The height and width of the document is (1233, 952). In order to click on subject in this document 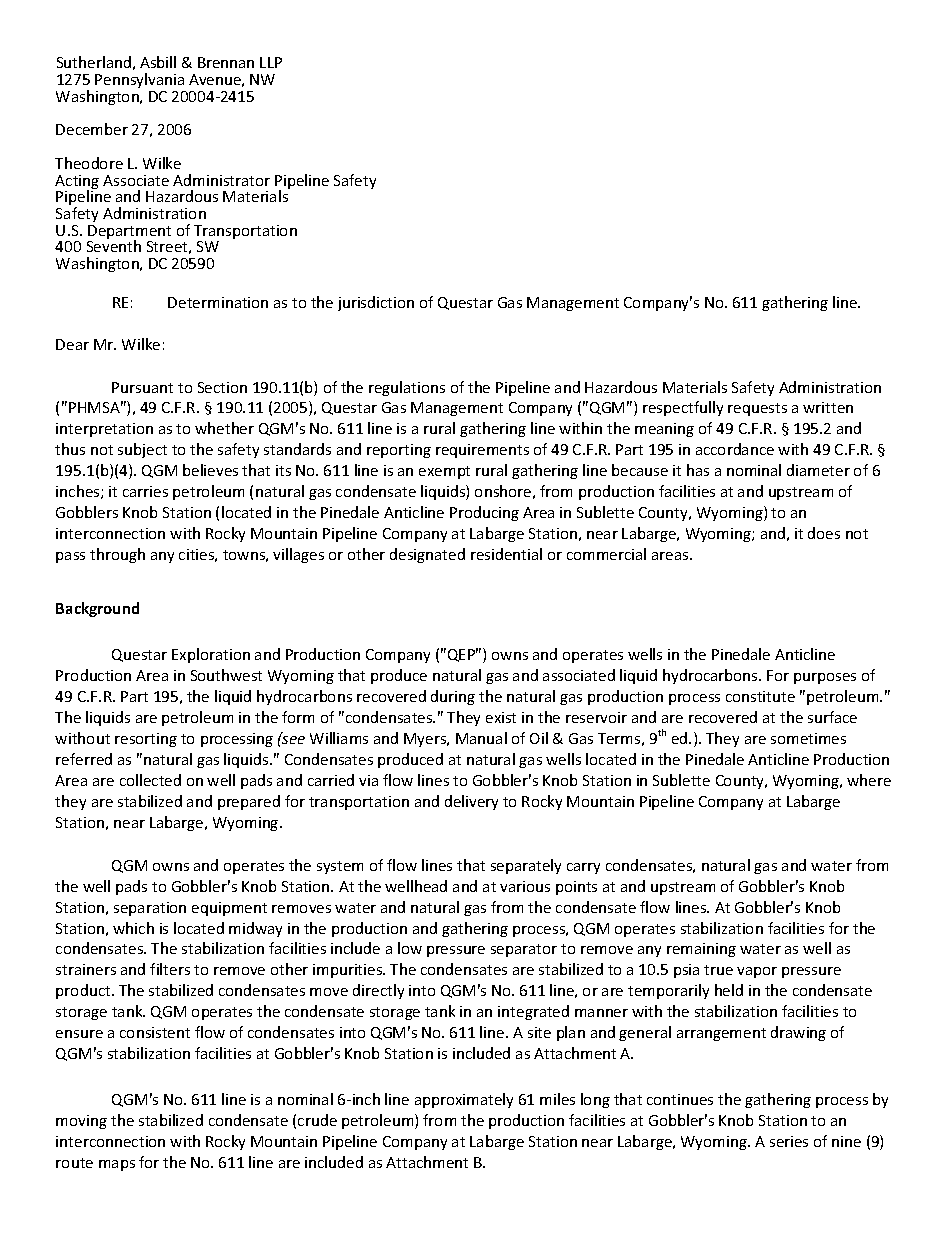, I will do `click(142, 450)`.
